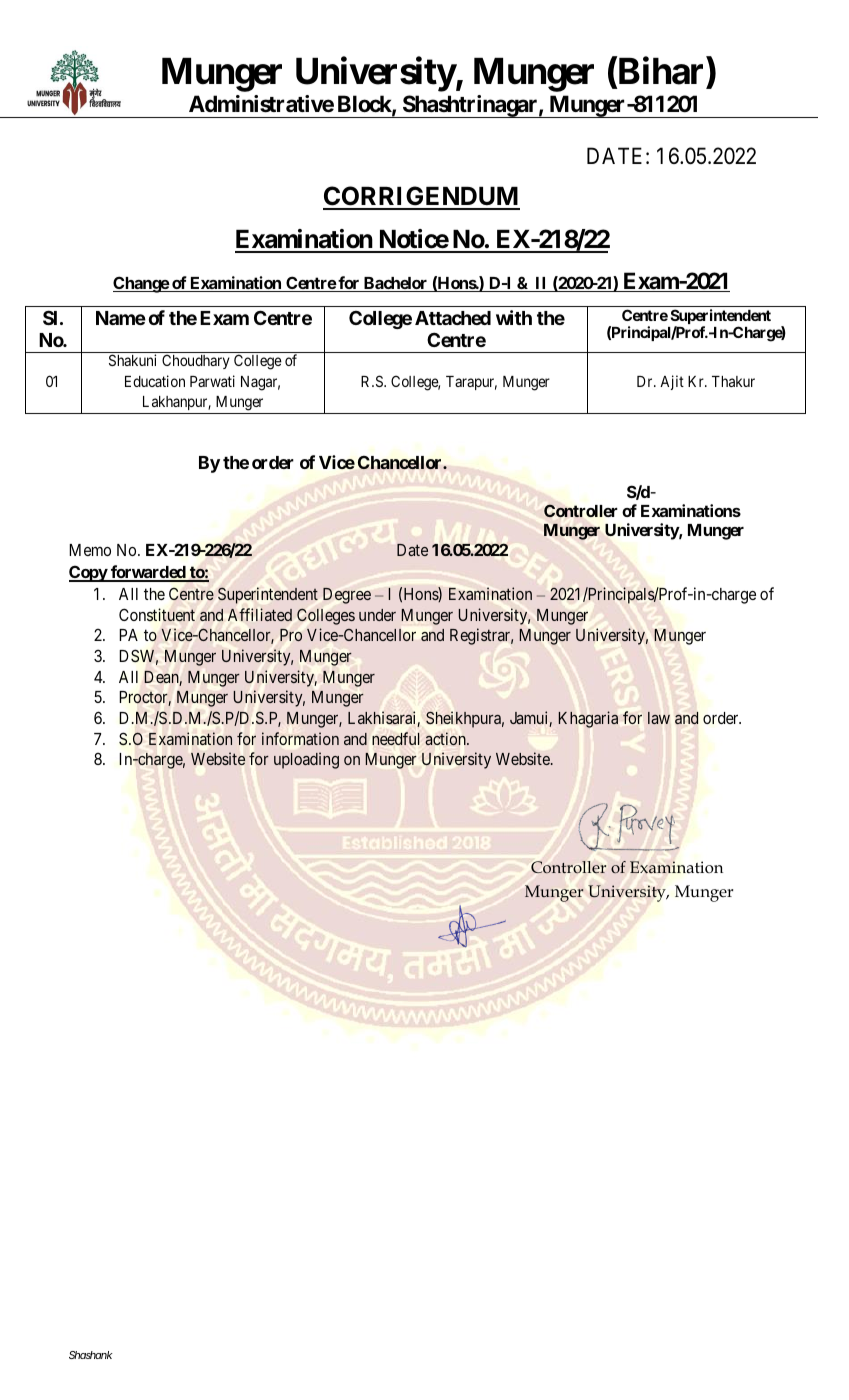  What do you see at coordinates (347, 596) in the screenshot?
I see `Degree` at bounding box center [347, 596].
